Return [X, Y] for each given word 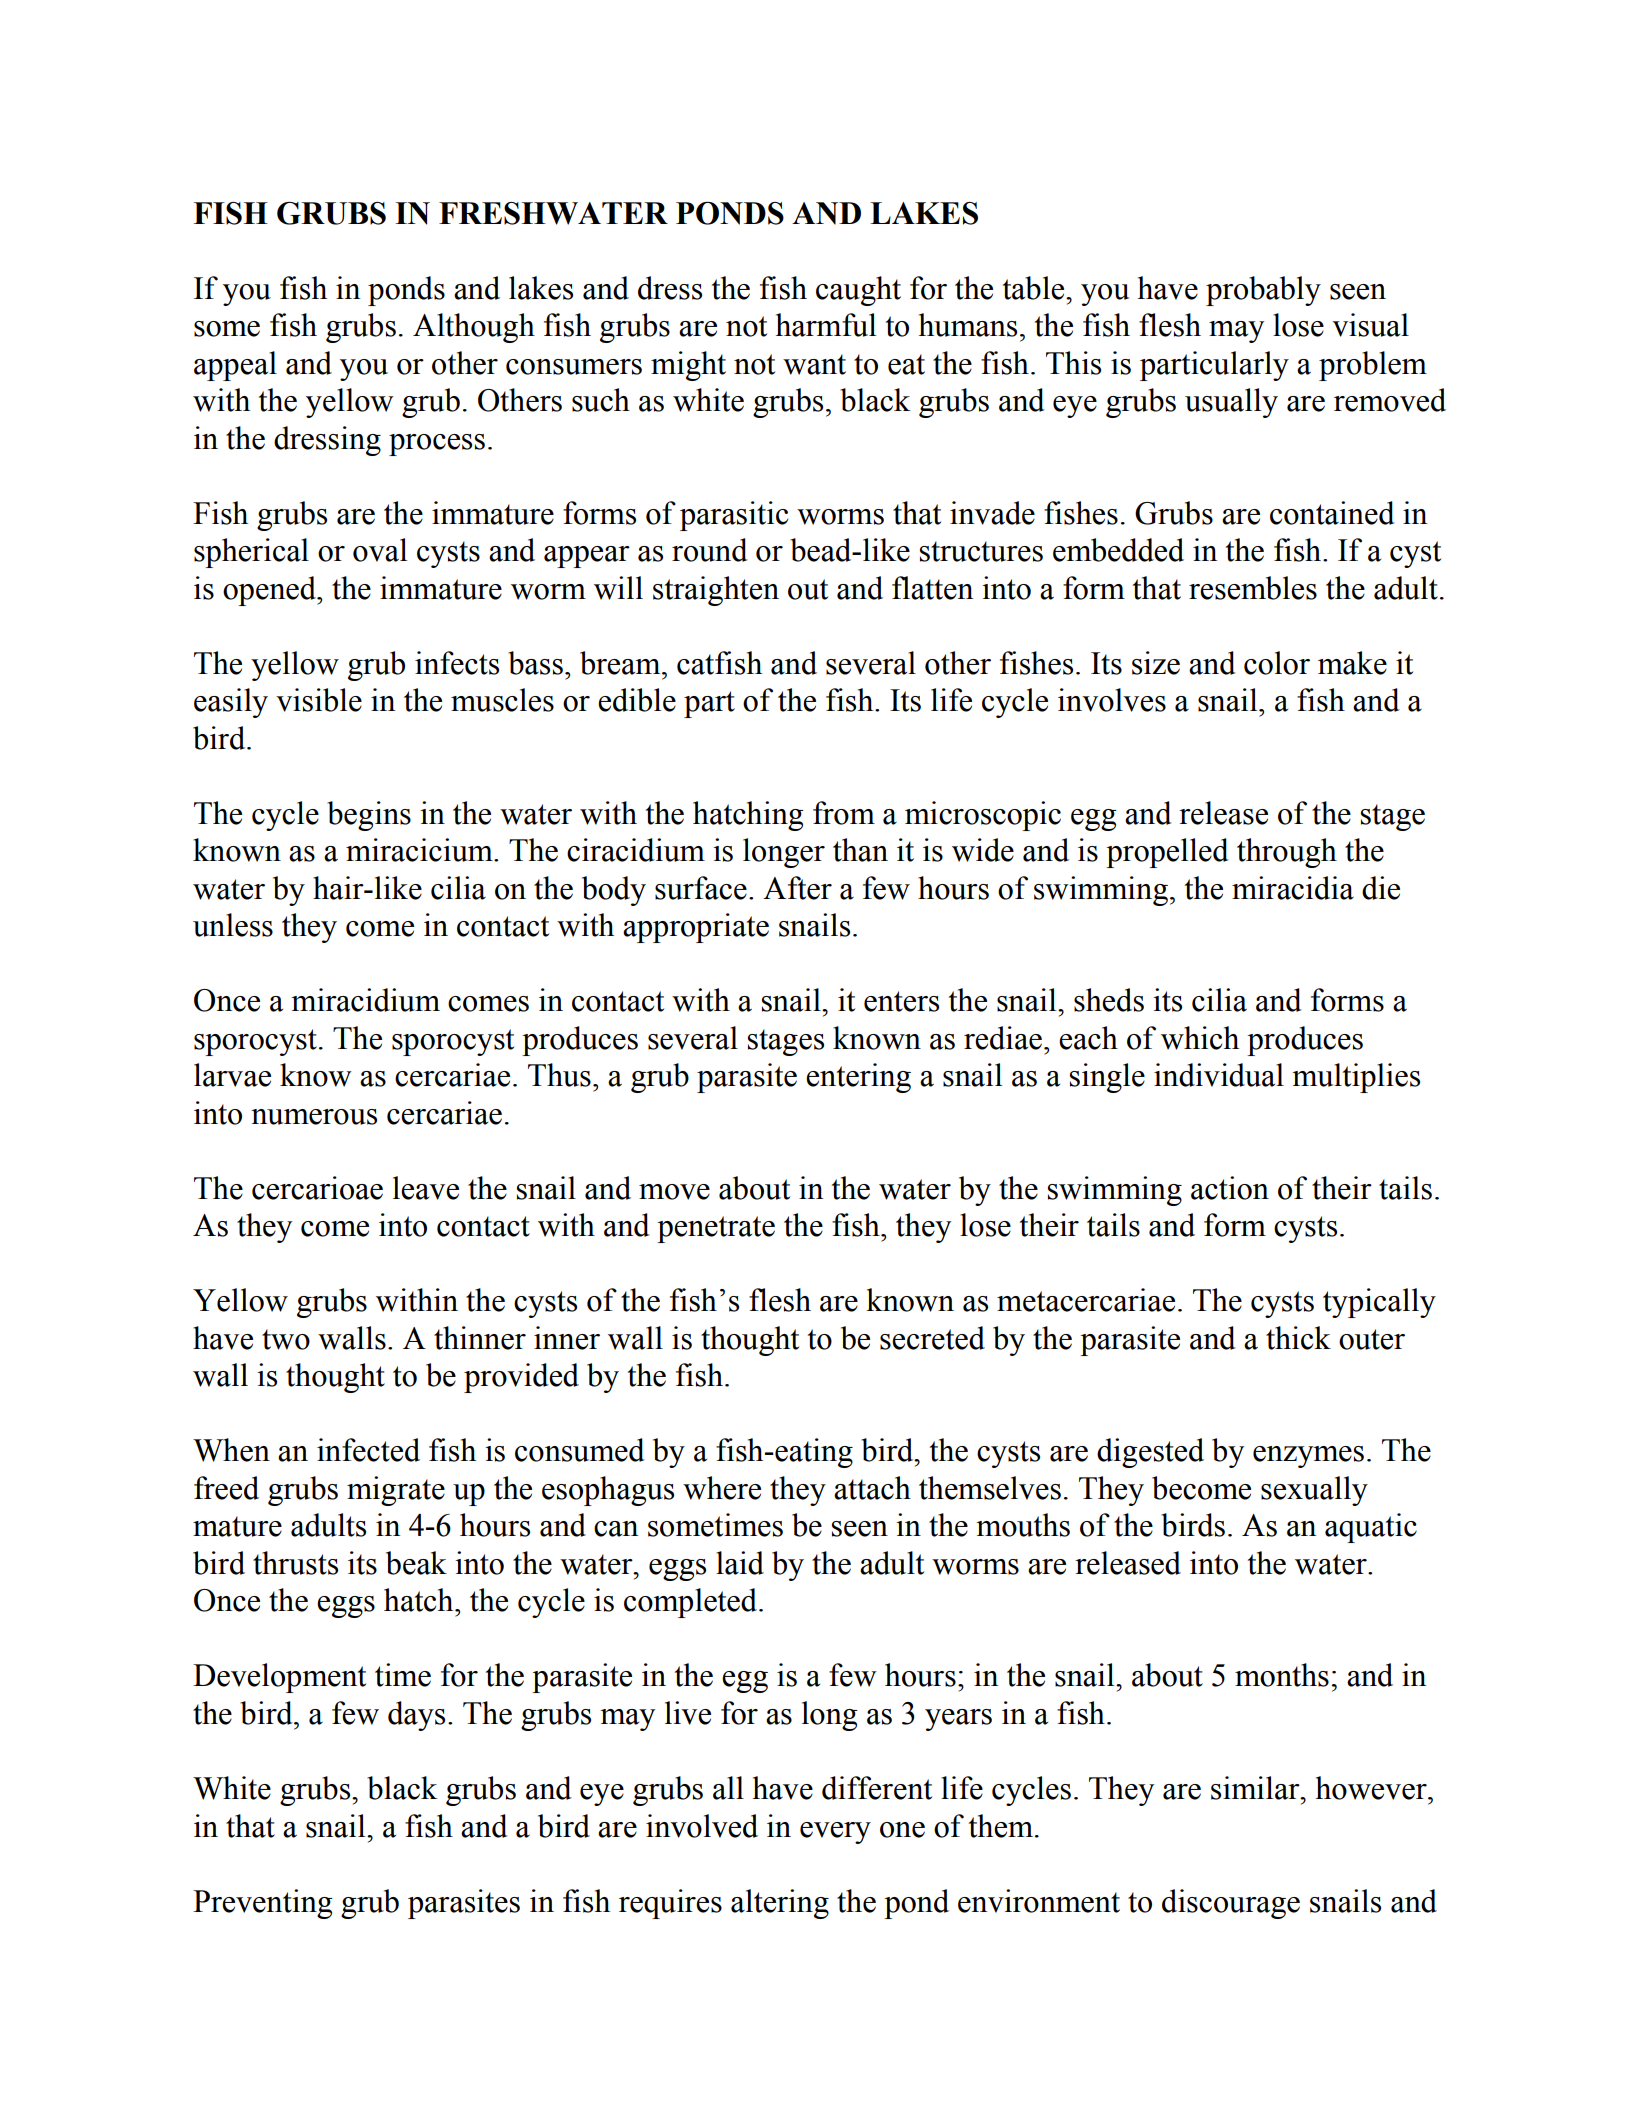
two [286, 1339]
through [1287, 853]
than [860, 850]
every [835, 1833]
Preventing [263, 1904]
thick [1298, 1338]
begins [369, 816]
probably [1263, 291]
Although [474, 328]
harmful [826, 325]
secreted [932, 1338]
